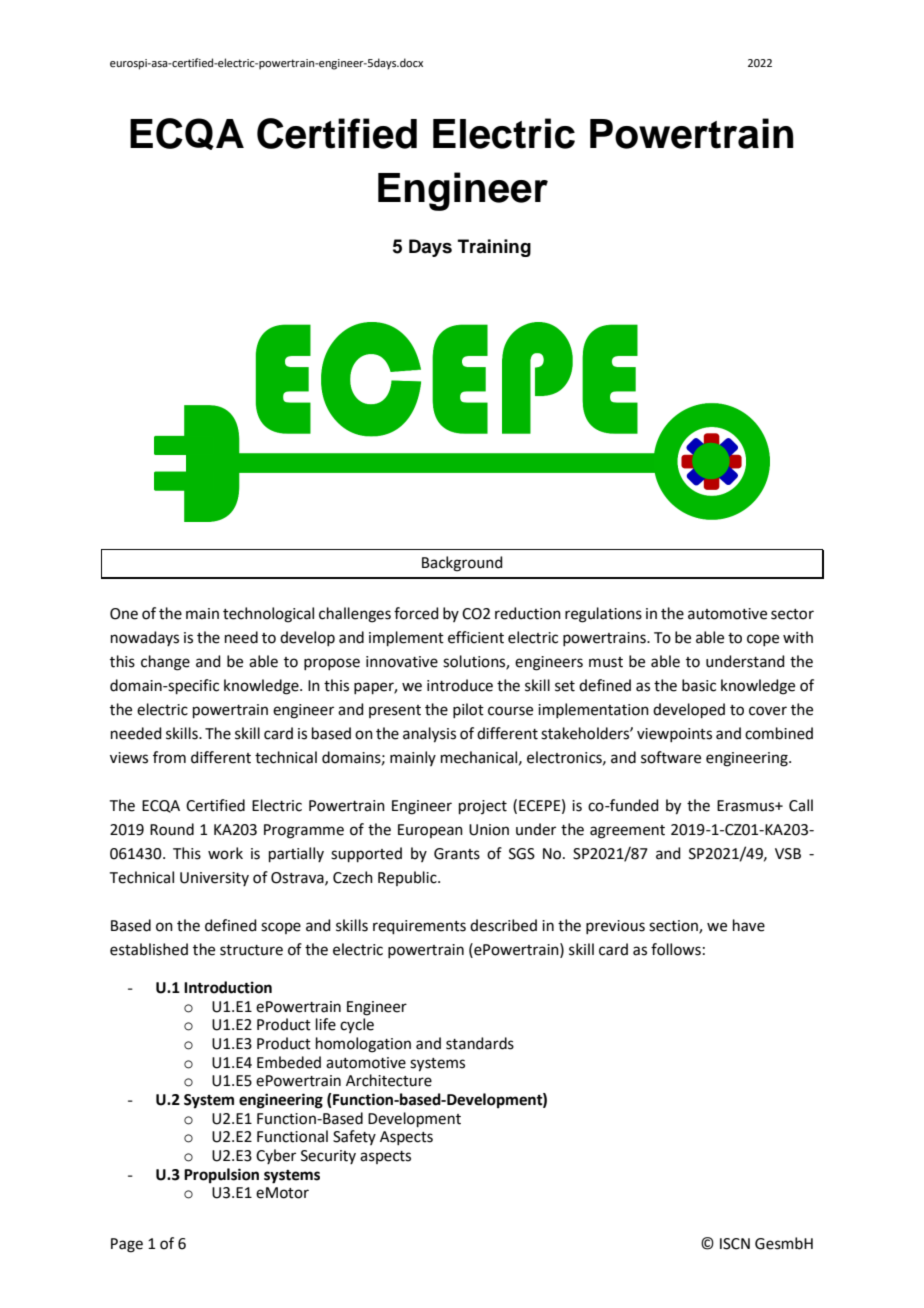 This document has height=1308, width=924. Describe the element at coordinates (494, 248) in the document. I see `Training` at that location.
